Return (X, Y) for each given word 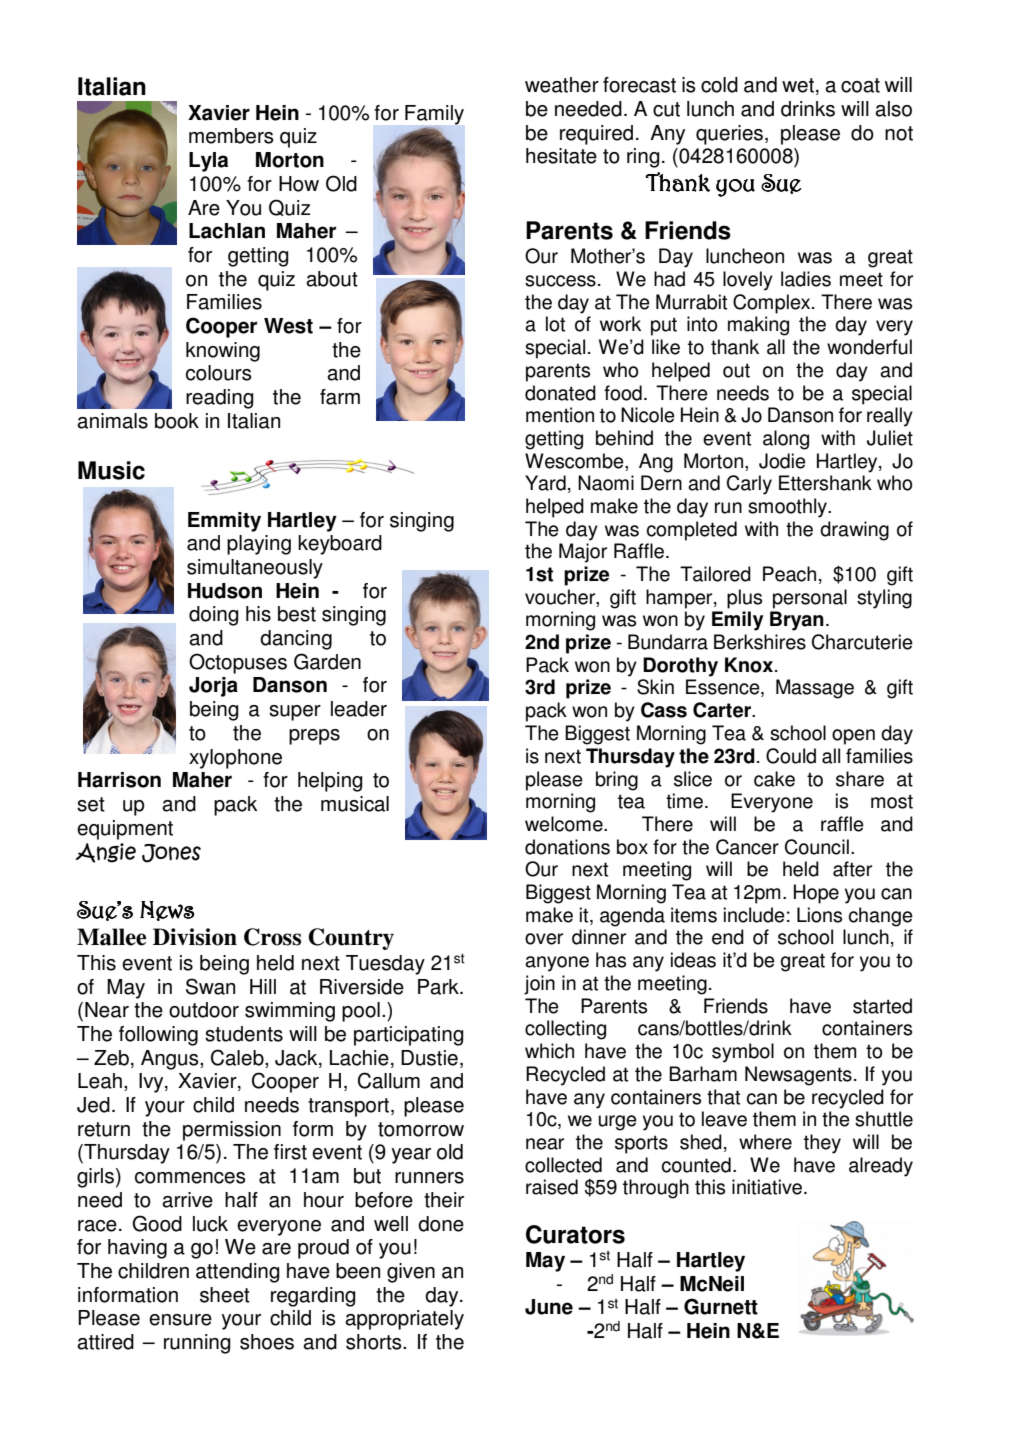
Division (195, 937)
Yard (545, 483)
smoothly (788, 508)
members (231, 136)
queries (729, 135)
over (544, 939)
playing (259, 545)
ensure (180, 1320)
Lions (819, 915)
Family (434, 116)
